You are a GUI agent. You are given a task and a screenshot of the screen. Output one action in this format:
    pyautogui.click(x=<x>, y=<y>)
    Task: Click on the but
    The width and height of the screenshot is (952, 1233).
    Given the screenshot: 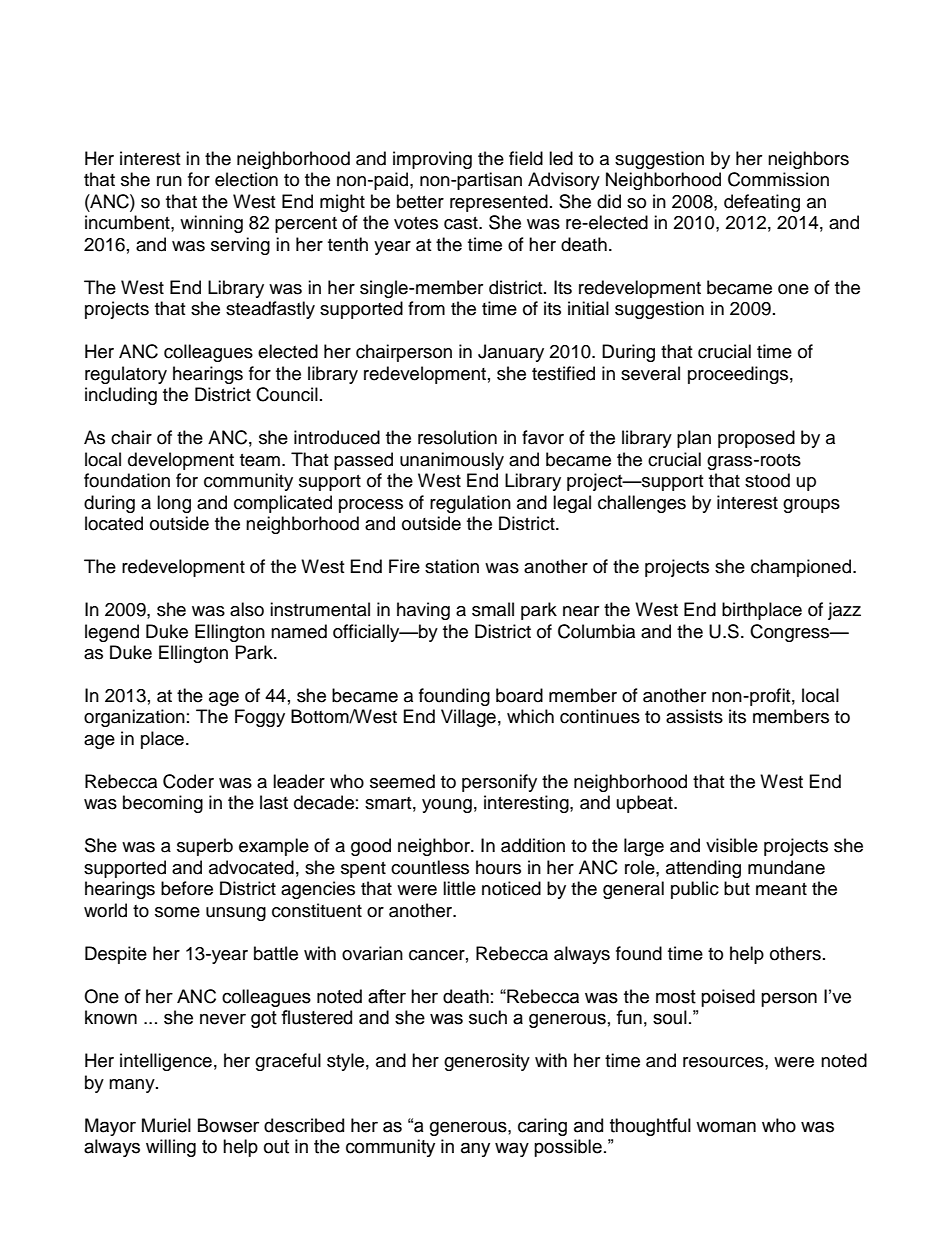 What is the action you would take?
    pyautogui.click(x=737, y=888)
